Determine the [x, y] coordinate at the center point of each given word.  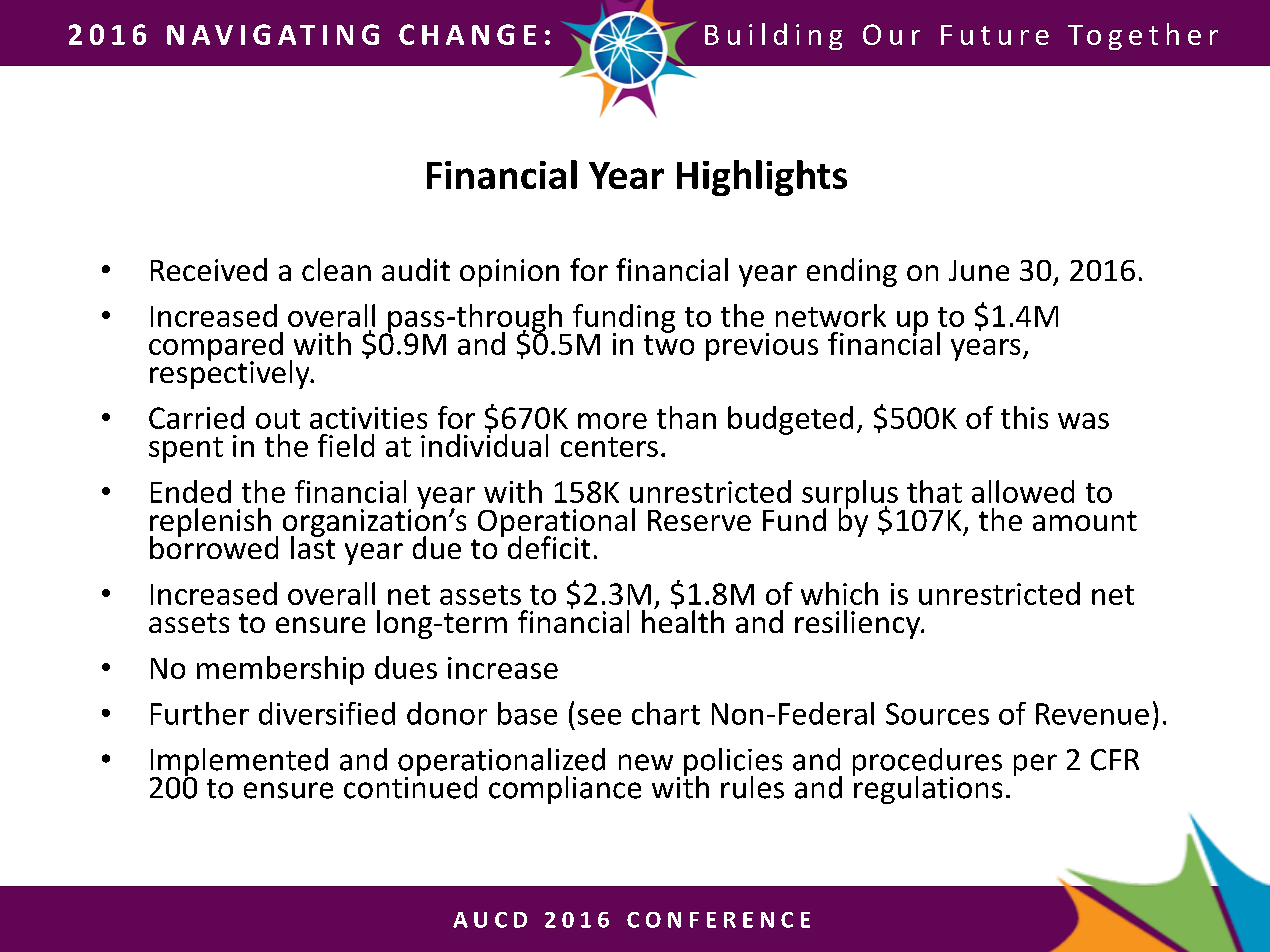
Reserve [699, 520]
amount [1085, 521]
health [683, 620]
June [979, 270]
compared [216, 347]
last [313, 546]
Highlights [762, 178]
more [612, 421]
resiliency [858, 624]
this [1024, 417]
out [278, 419]
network [831, 315]
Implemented [239, 763]
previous [762, 347]
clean [336, 269]
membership [280, 670]
